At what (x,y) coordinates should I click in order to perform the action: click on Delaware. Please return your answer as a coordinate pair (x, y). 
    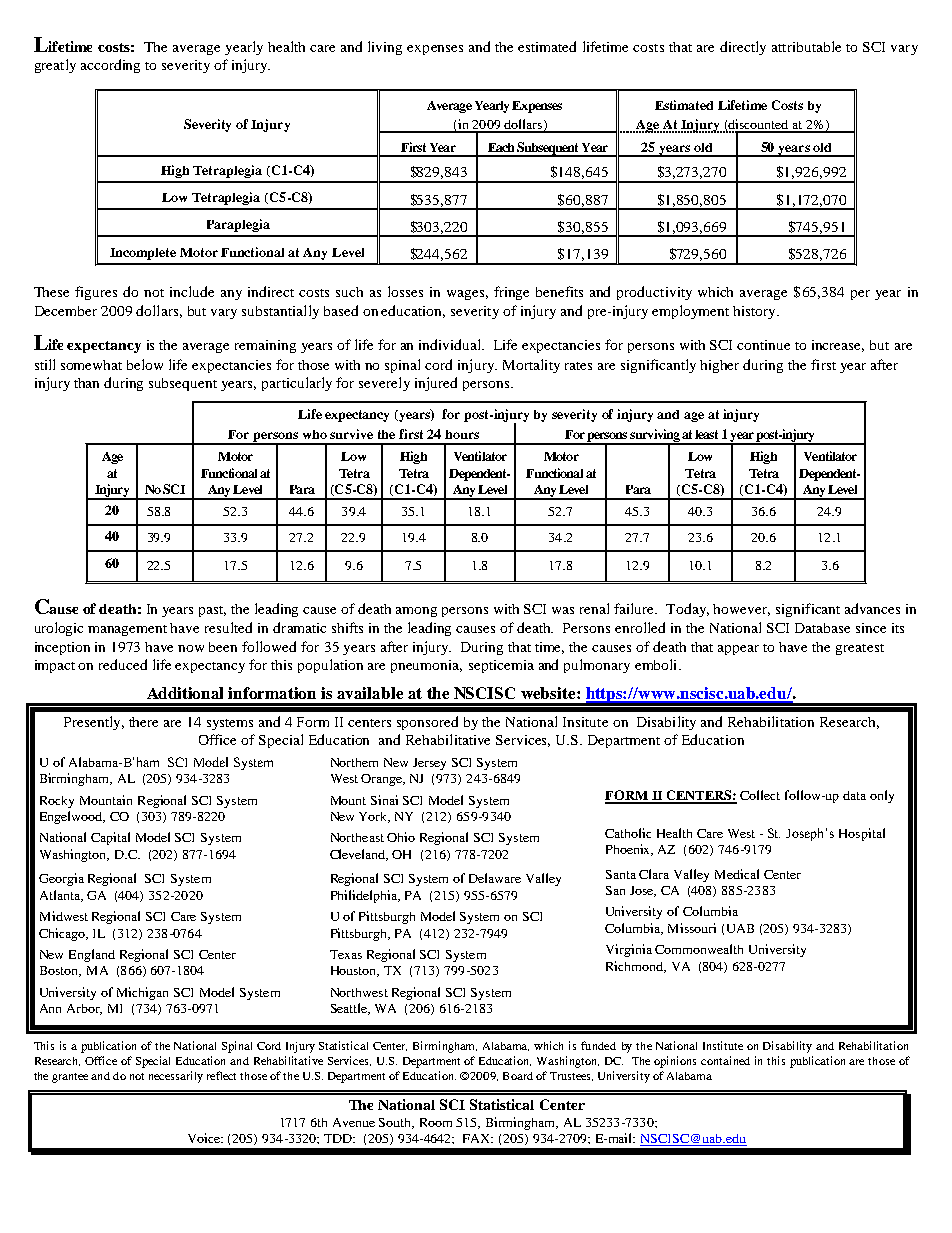
    Looking at the image, I should click on (495, 878).
